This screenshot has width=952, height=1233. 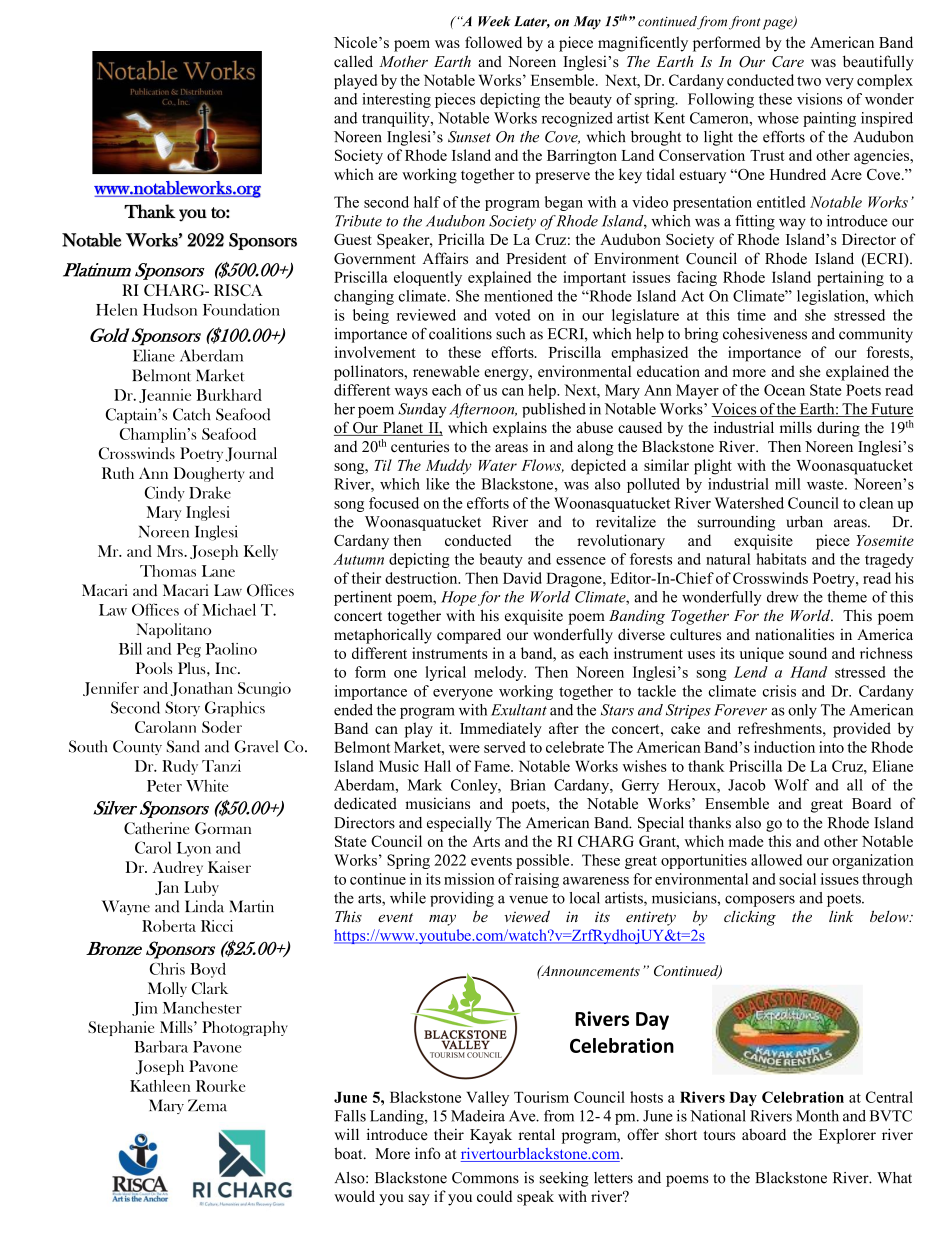 I want to click on explains, so click(x=520, y=429).
